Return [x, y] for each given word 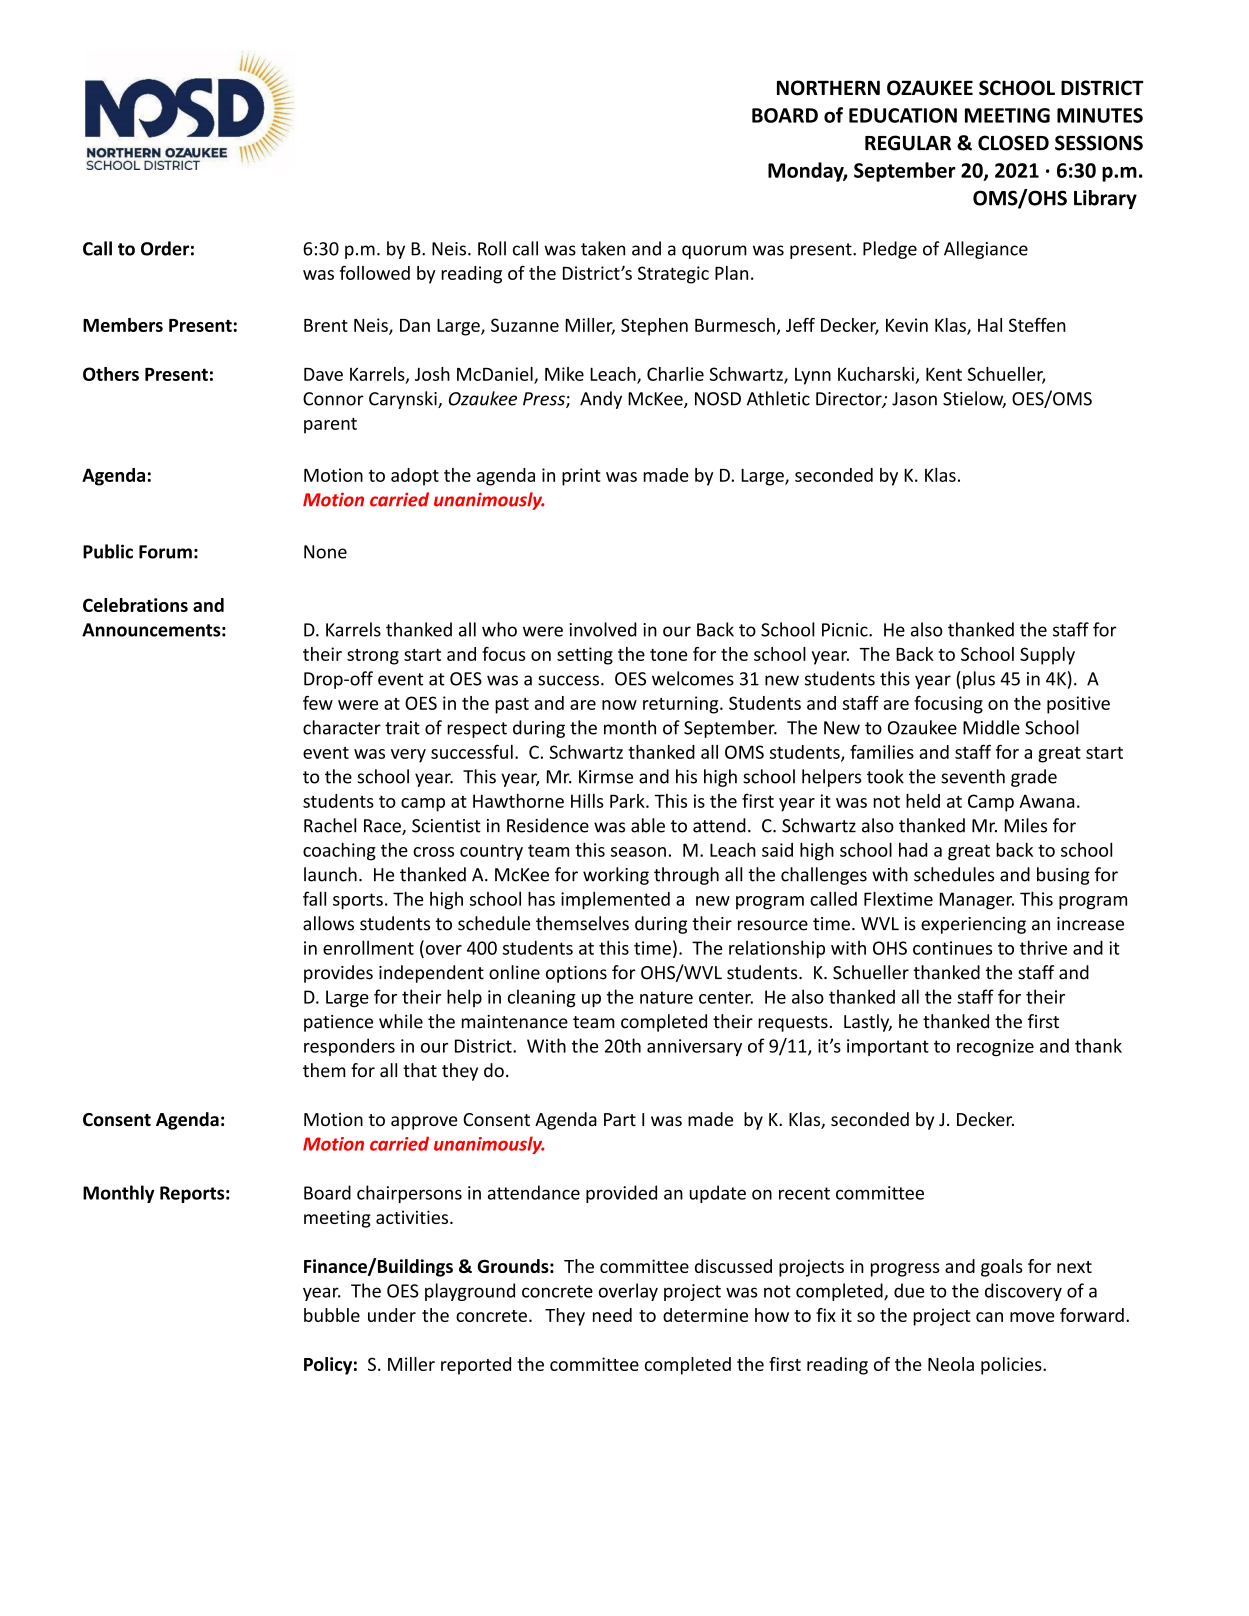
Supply [1047, 656]
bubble [332, 1315]
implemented [615, 900]
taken [603, 248]
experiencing [973, 925]
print [581, 477]
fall [314, 898]
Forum [165, 552]
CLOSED [1013, 143]
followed [375, 273]
